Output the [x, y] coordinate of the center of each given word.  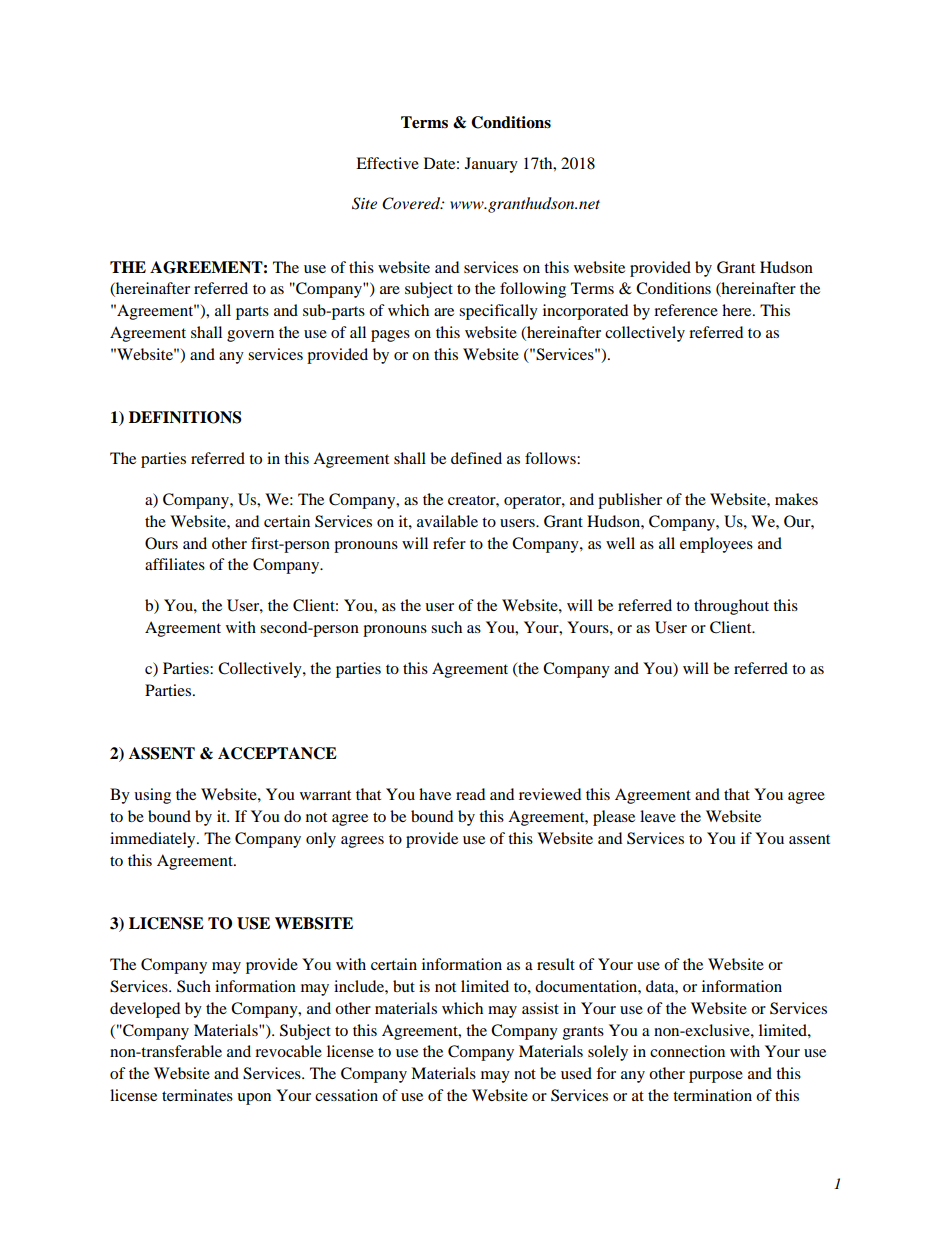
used [576, 1073]
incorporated [585, 312]
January [491, 165]
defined [476, 458]
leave [658, 816]
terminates [197, 1095]
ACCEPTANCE [277, 753]
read [470, 794]
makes [796, 499]
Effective [387, 163]
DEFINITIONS [185, 417]
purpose [716, 1077]
